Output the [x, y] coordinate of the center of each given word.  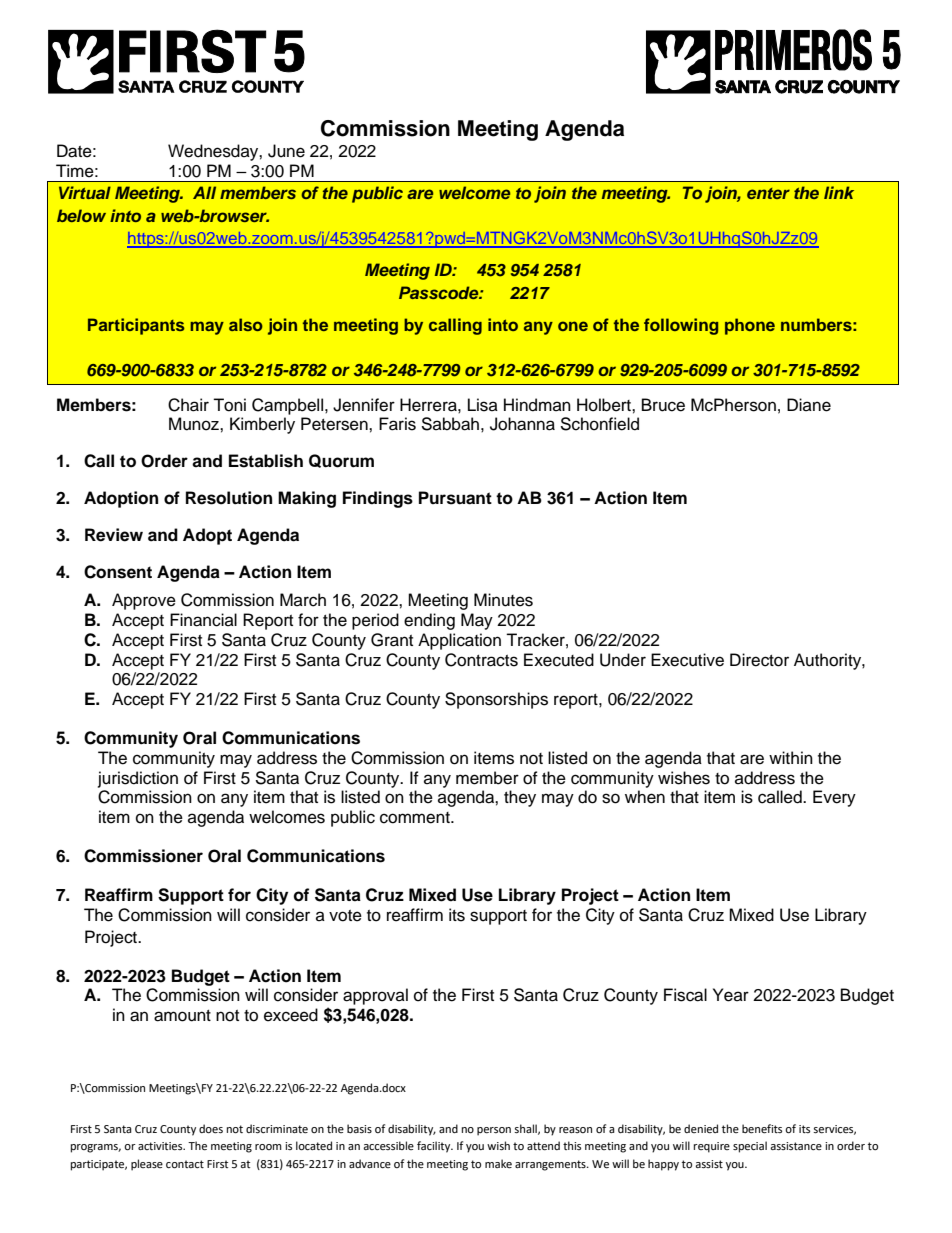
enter [768, 193]
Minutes [503, 600]
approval [375, 996]
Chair [188, 405]
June [286, 151]
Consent [118, 572]
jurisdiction [138, 779]
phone [750, 326]
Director [759, 660]
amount [182, 1016]
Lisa [483, 405]
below [81, 215]
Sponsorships [496, 700]
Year [731, 995]
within [791, 757]
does [211, 1129]
